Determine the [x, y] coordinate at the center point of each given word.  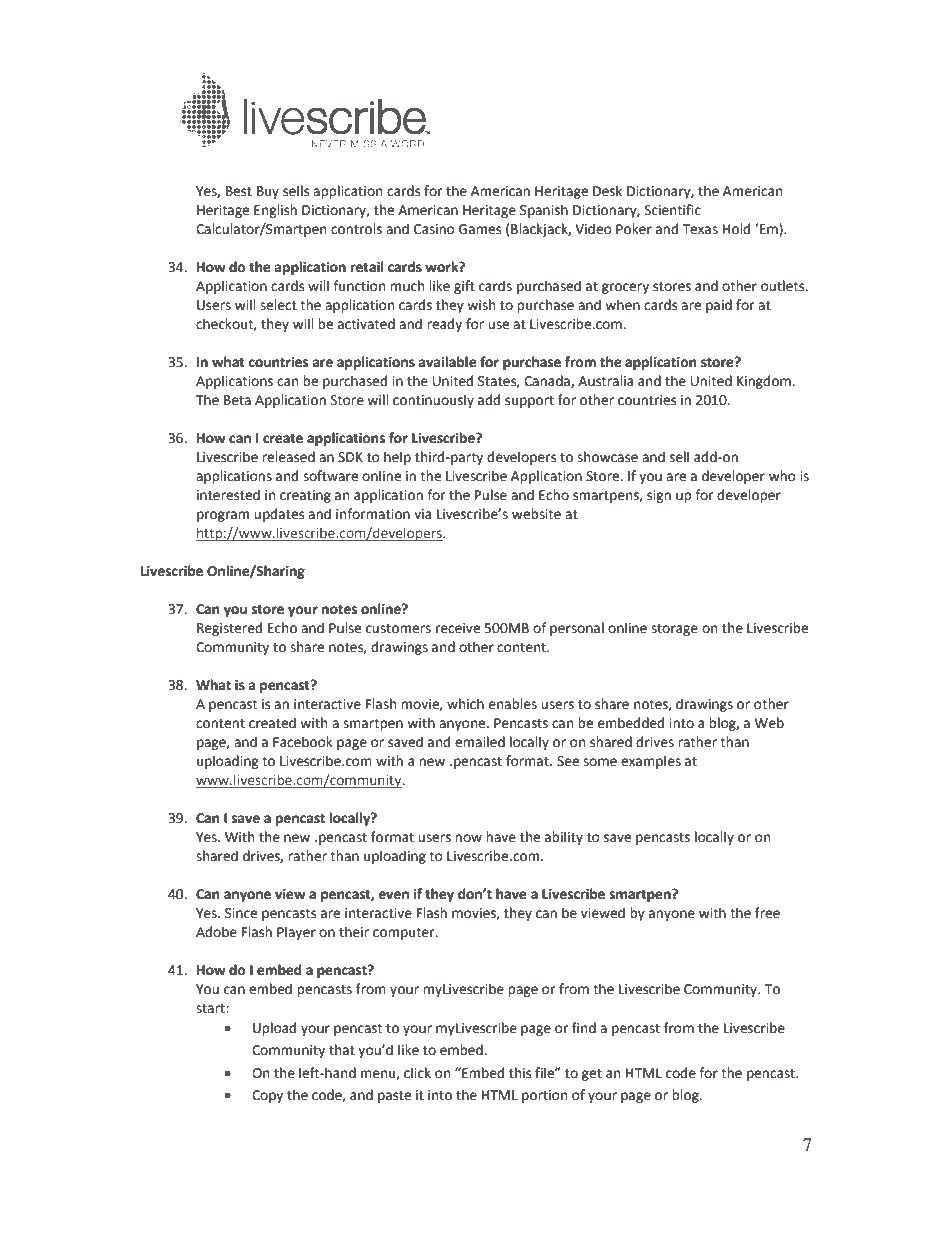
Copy [267, 1096]
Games [480, 229]
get [592, 1075]
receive [458, 628]
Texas [700, 229]
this [520, 1073]
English [275, 211]
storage [674, 630]
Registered [229, 629]
